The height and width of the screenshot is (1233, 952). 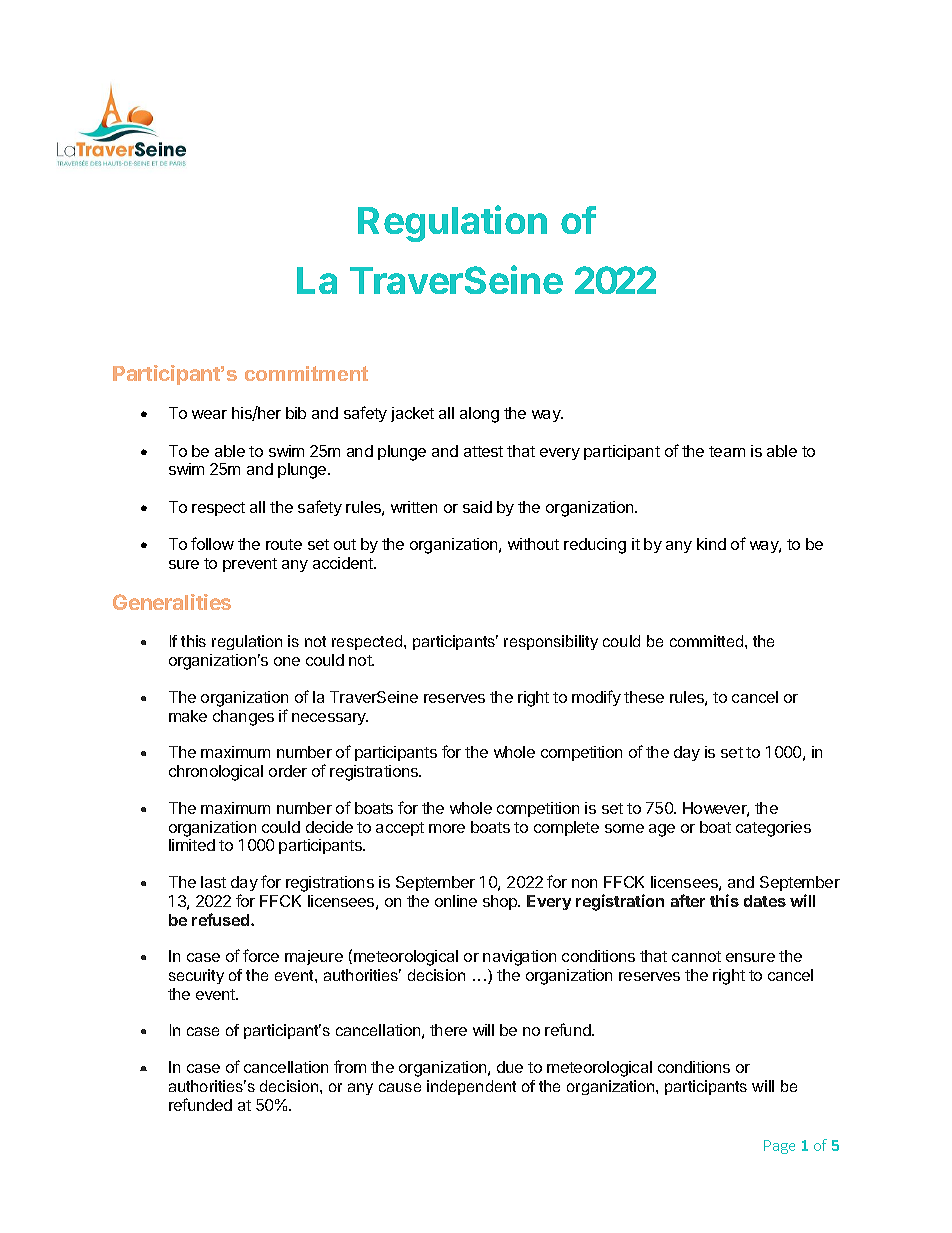 I want to click on chronological, so click(x=216, y=773).
